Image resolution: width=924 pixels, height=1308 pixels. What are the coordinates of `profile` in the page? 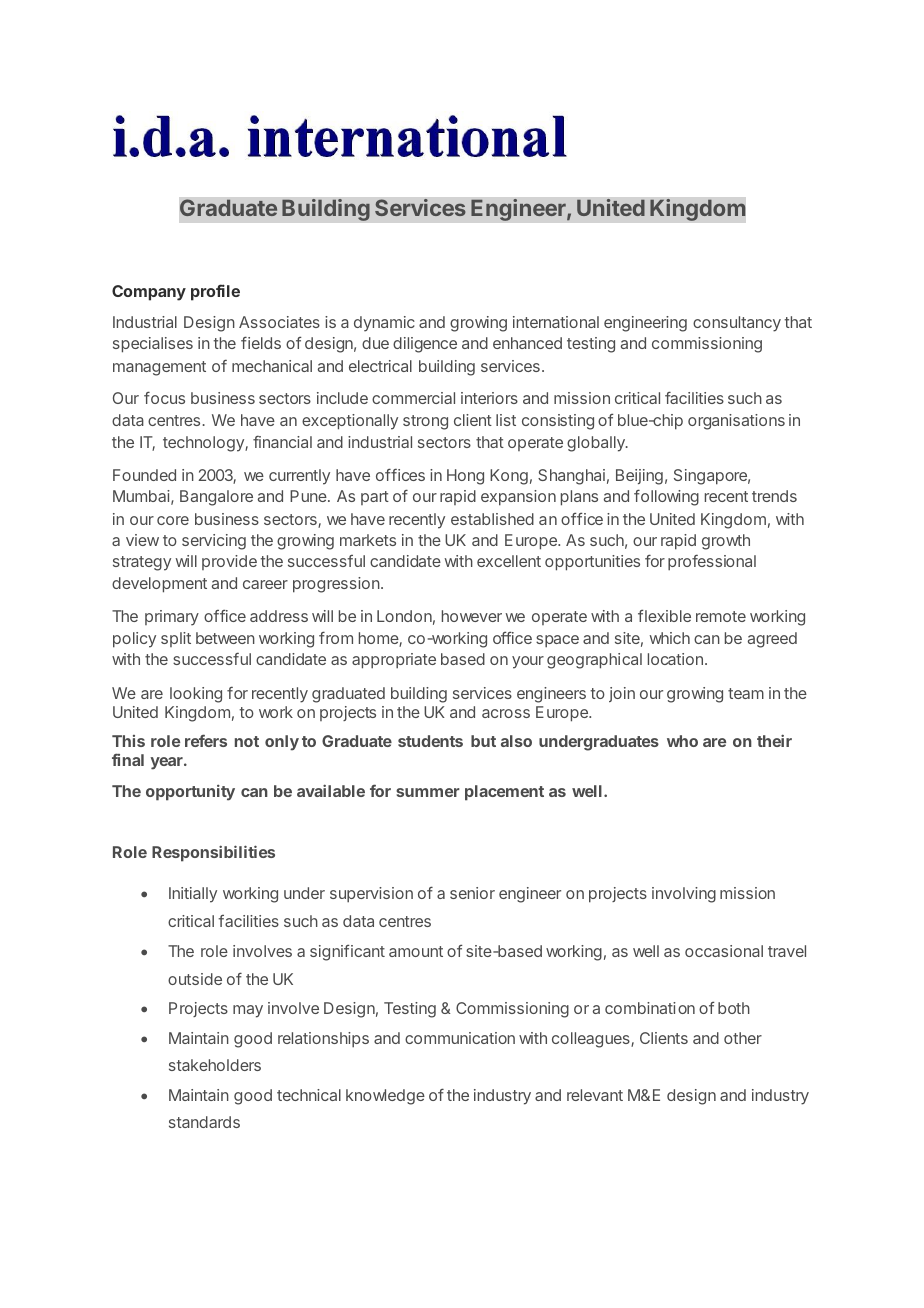 It's located at (215, 292).
